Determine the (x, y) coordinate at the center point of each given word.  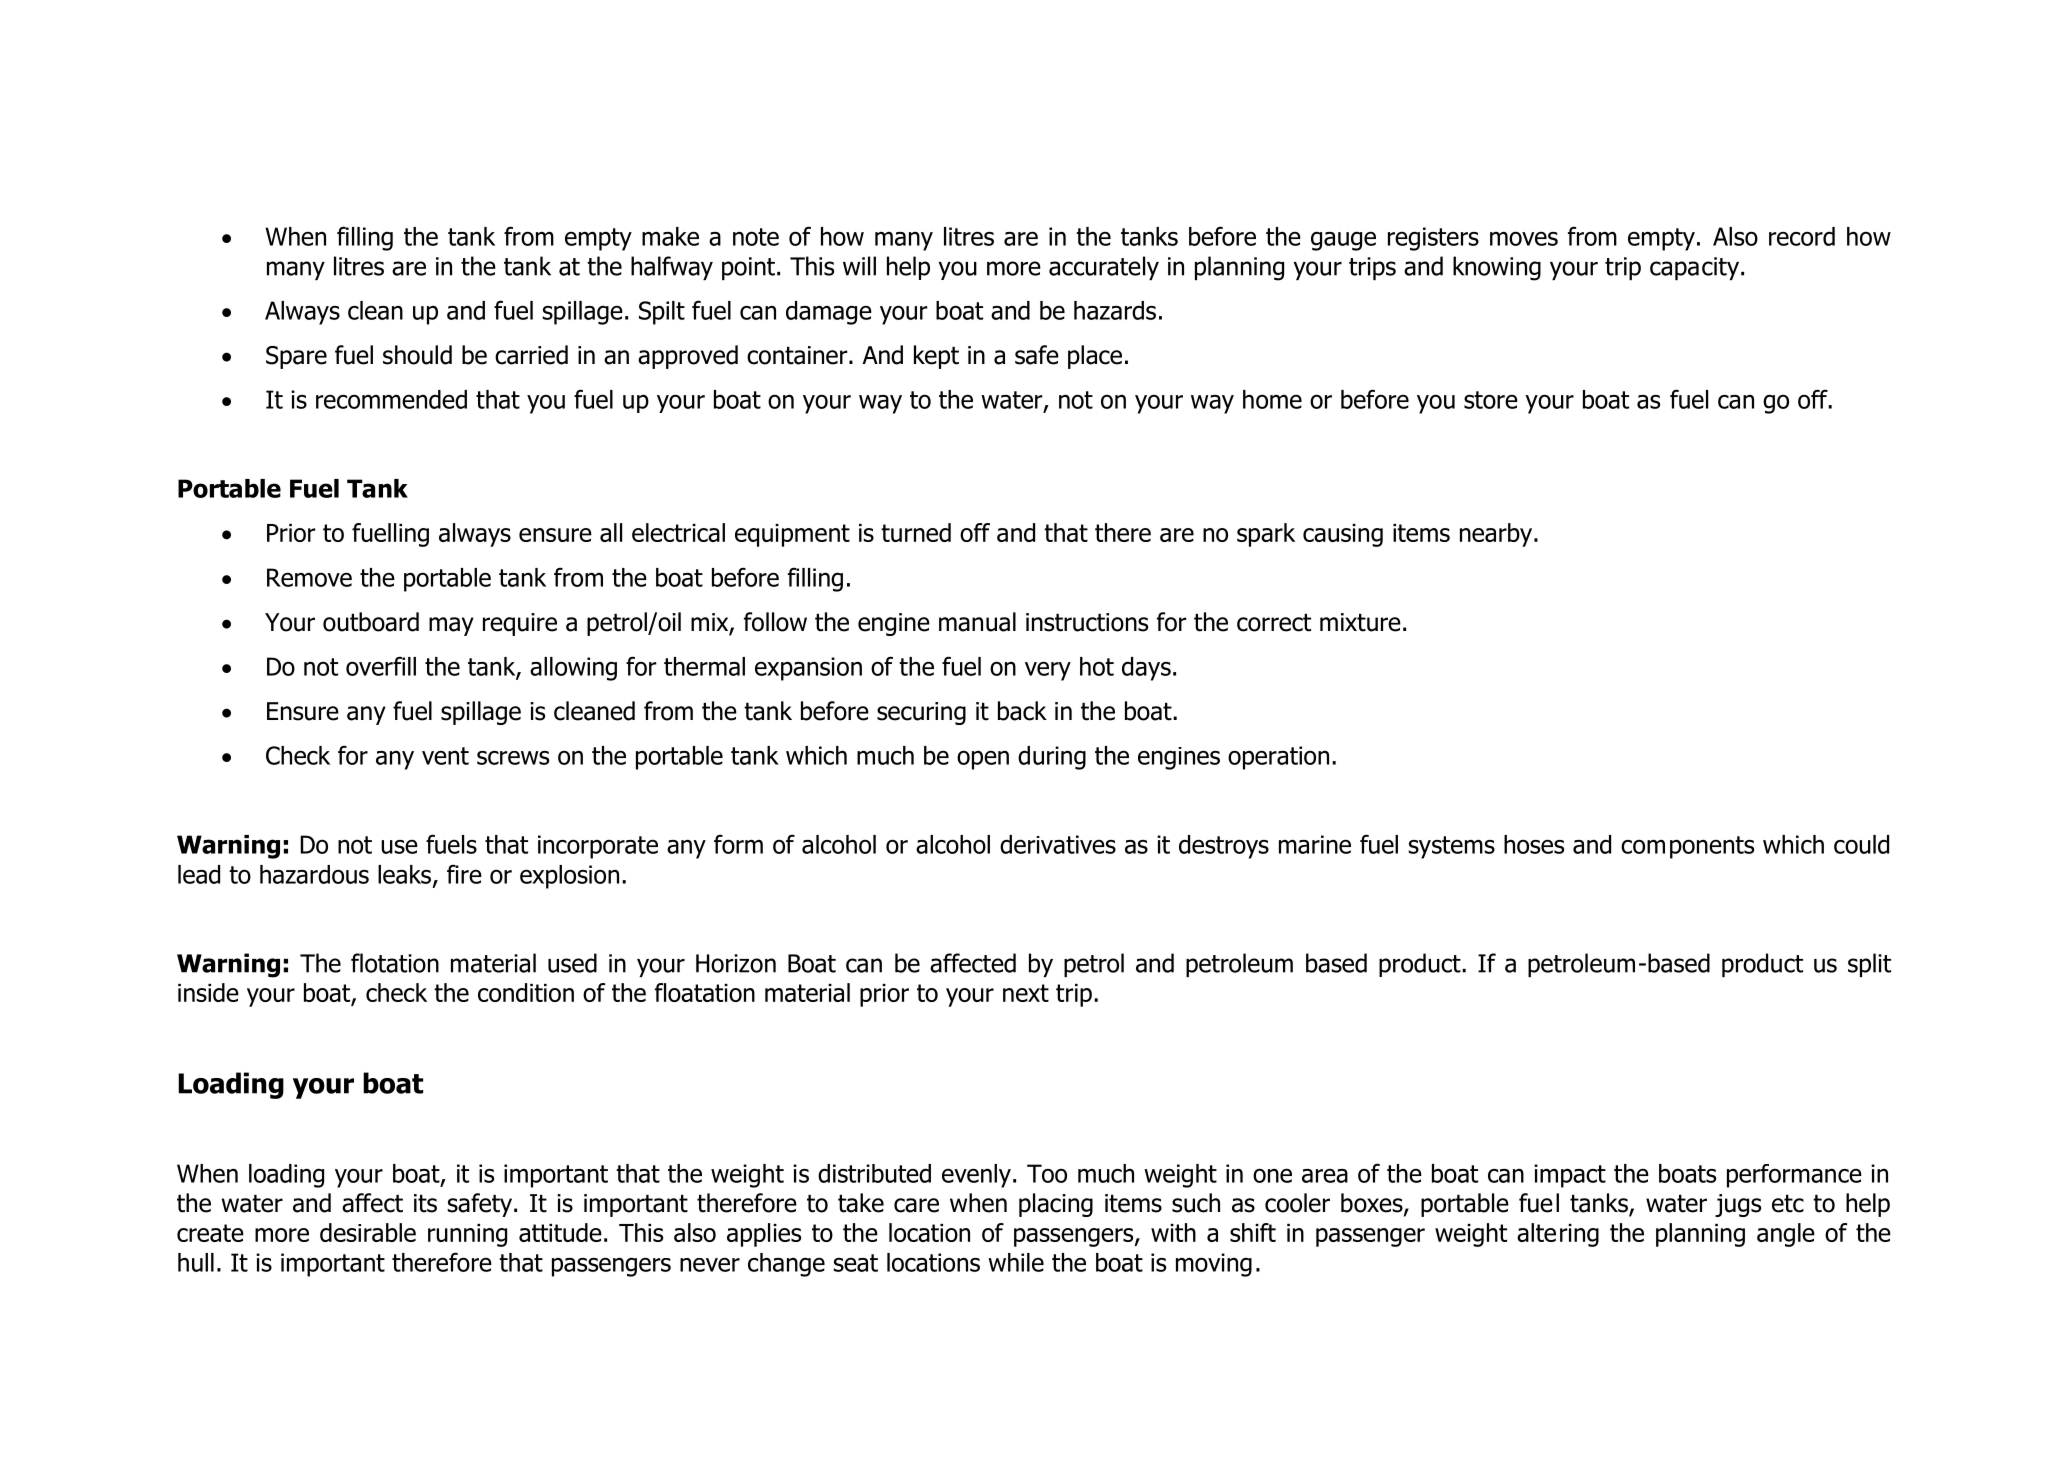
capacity (1694, 268)
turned (916, 532)
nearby (1497, 535)
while (1016, 1262)
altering (1558, 1235)
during (1052, 758)
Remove (309, 577)
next (1026, 993)
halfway (672, 268)
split (1869, 965)
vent (445, 756)
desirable (368, 1232)
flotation (395, 963)
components (1687, 847)
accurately (1104, 268)
